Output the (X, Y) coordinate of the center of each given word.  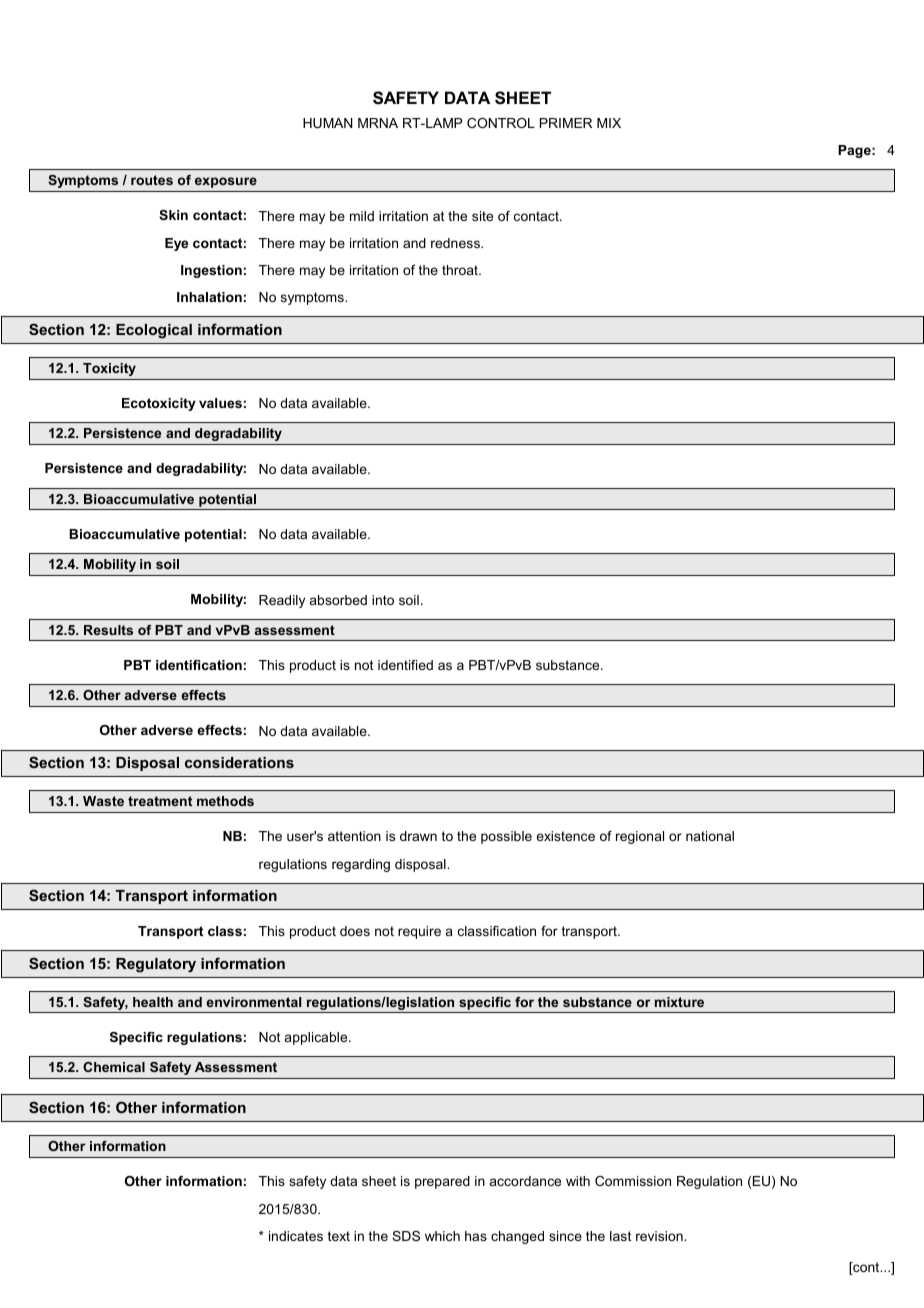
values (220, 403)
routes (152, 180)
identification (199, 665)
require (419, 932)
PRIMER (566, 123)
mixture (679, 1002)
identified (405, 665)
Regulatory (156, 965)
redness (456, 243)
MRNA (378, 123)
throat (461, 270)
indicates (296, 1236)
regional (640, 837)
